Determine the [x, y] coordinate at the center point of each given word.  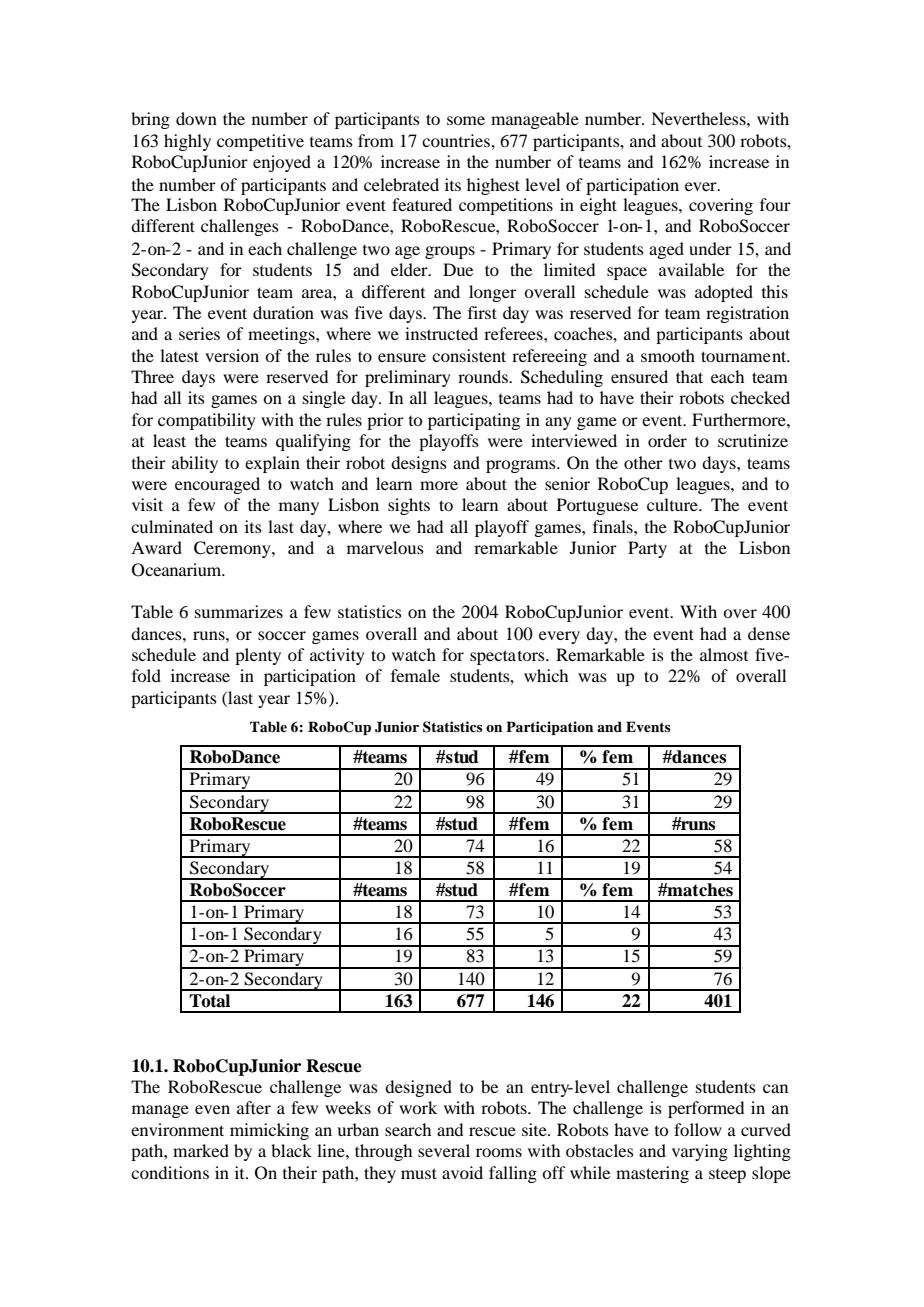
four [775, 204]
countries [457, 140]
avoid [462, 1172]
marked [201, 1150]
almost [724, 654]
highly [187, 142]
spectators [508, 657]
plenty [258, 656]
